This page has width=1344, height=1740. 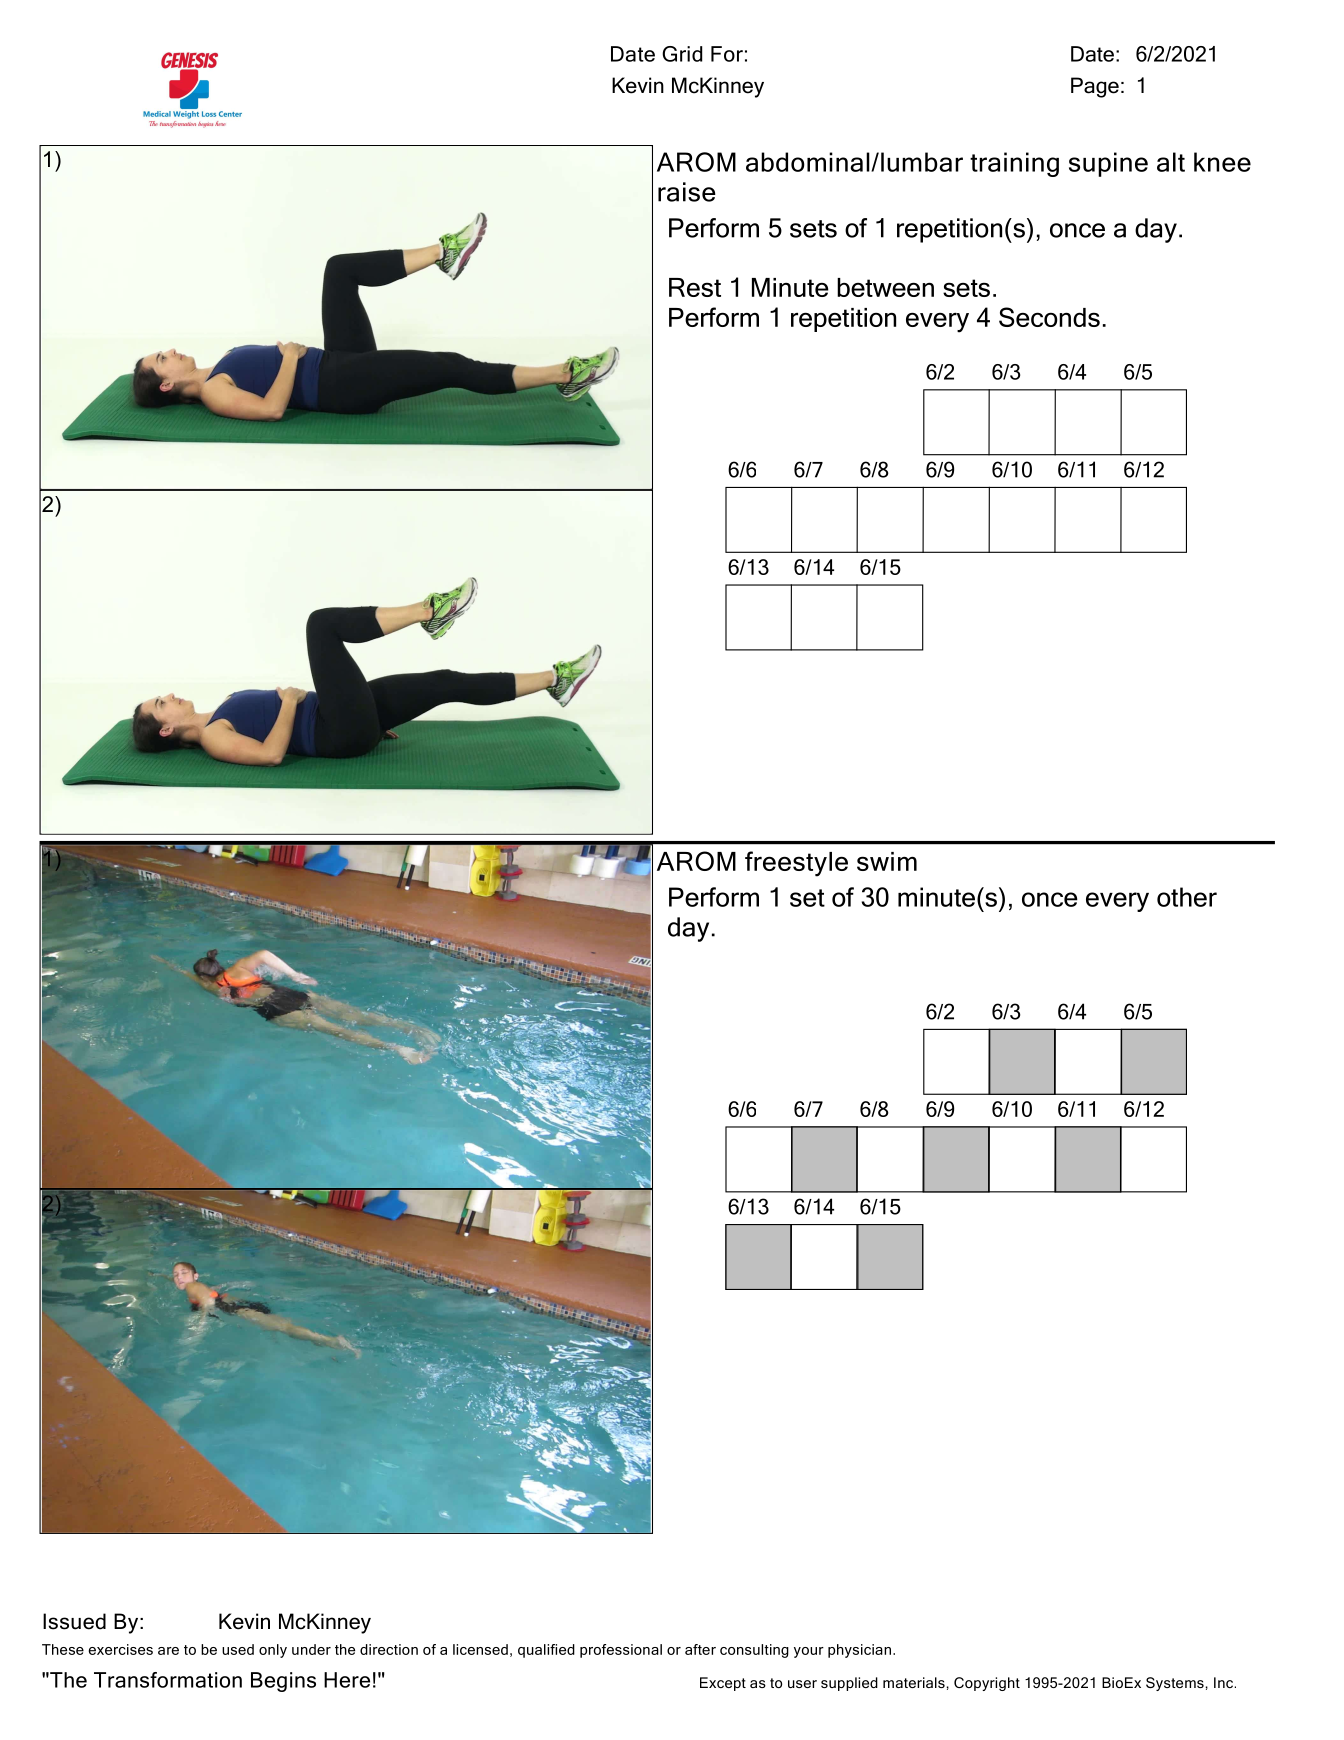 I want to click on raise, so click(x=687, y=192).
